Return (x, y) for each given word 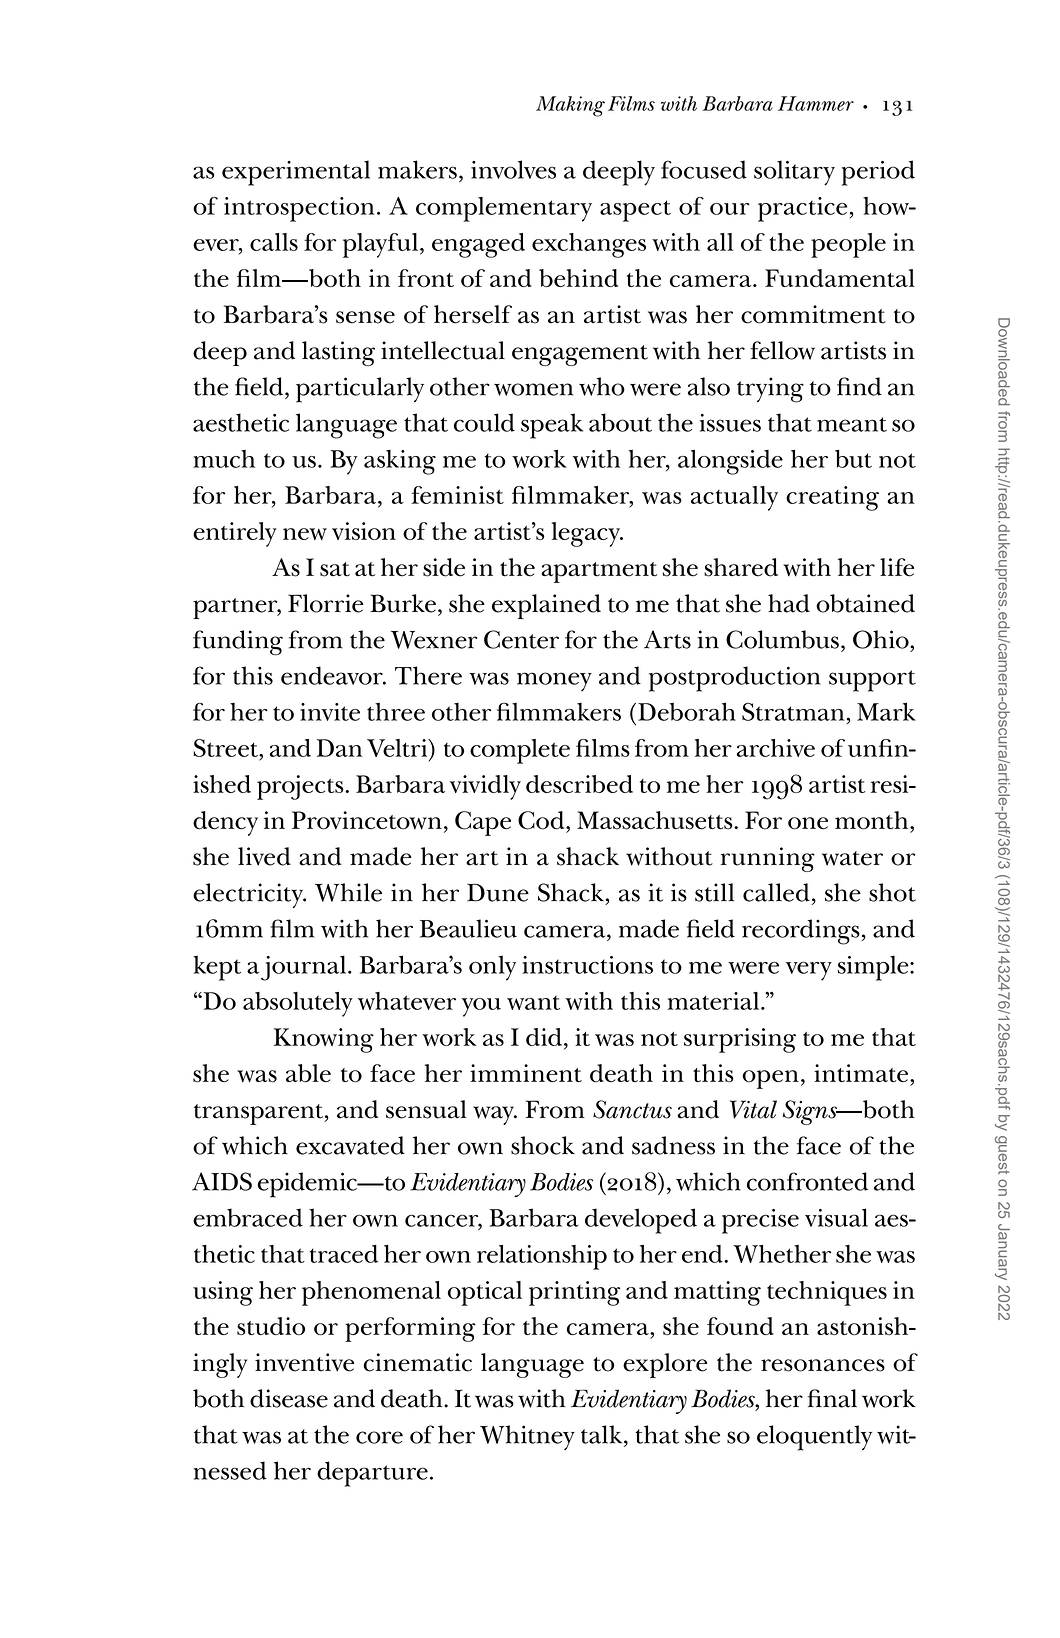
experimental (296, 173)
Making (570, 106)
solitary (794, 173)
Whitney (527, 1437)
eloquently (814, 1438)
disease (289, 1398)
